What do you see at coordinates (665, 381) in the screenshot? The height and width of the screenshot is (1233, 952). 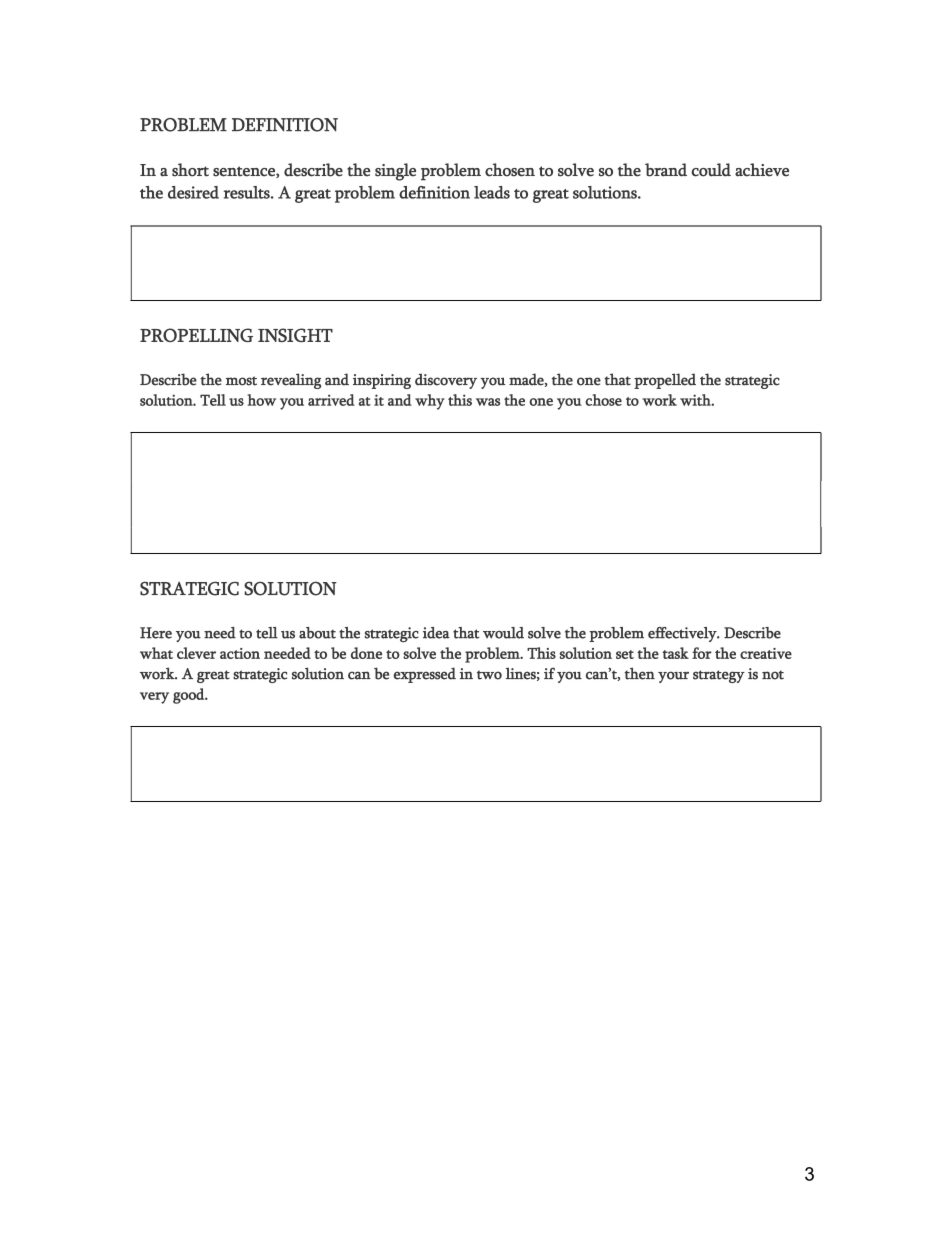 I see `propelled` at bounding box center [665, 381].
